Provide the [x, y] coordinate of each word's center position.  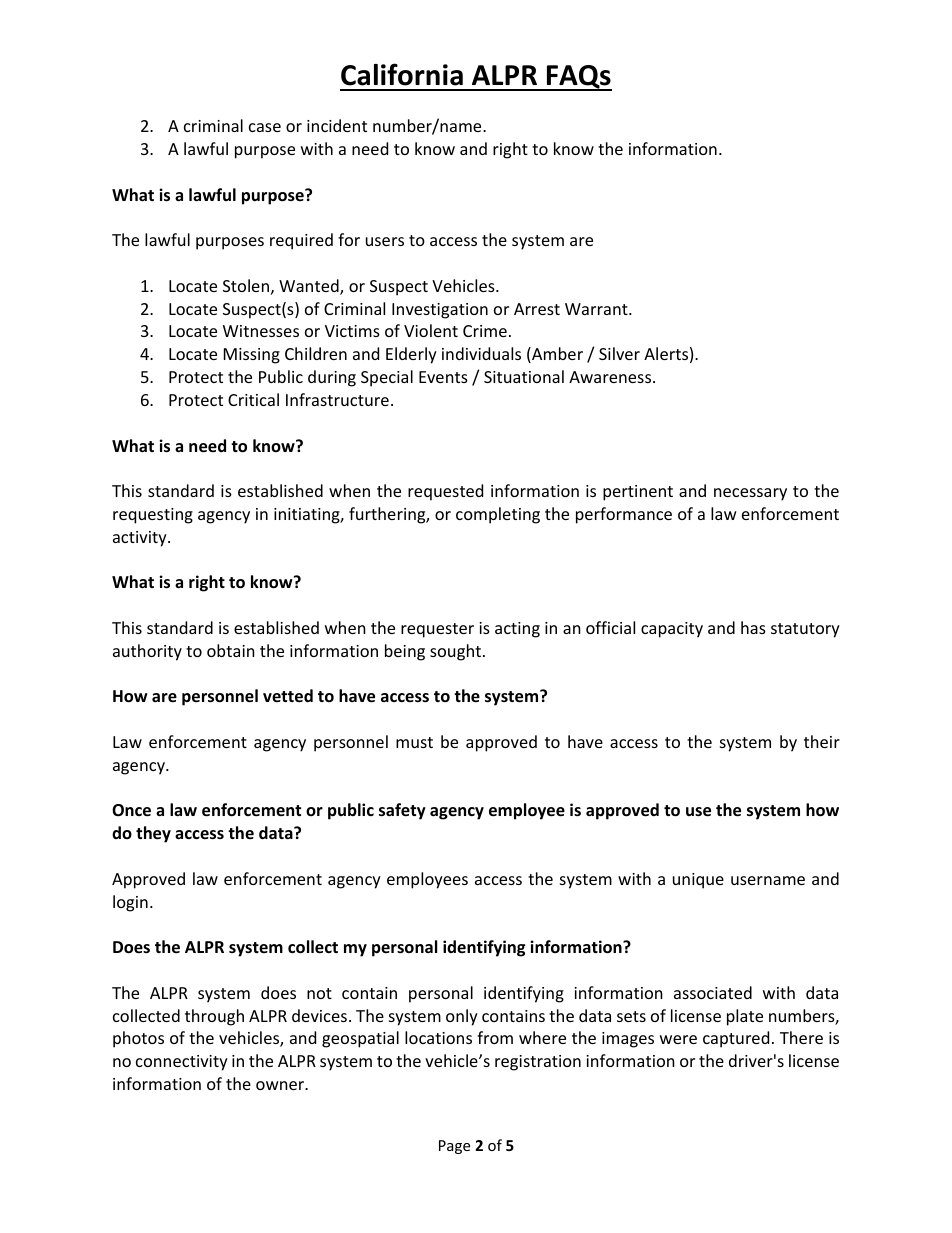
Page [454, 1147]
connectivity [182, 1063]
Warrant [597, 309]
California [402, 74]
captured [736, 1039]
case [265, 127]
